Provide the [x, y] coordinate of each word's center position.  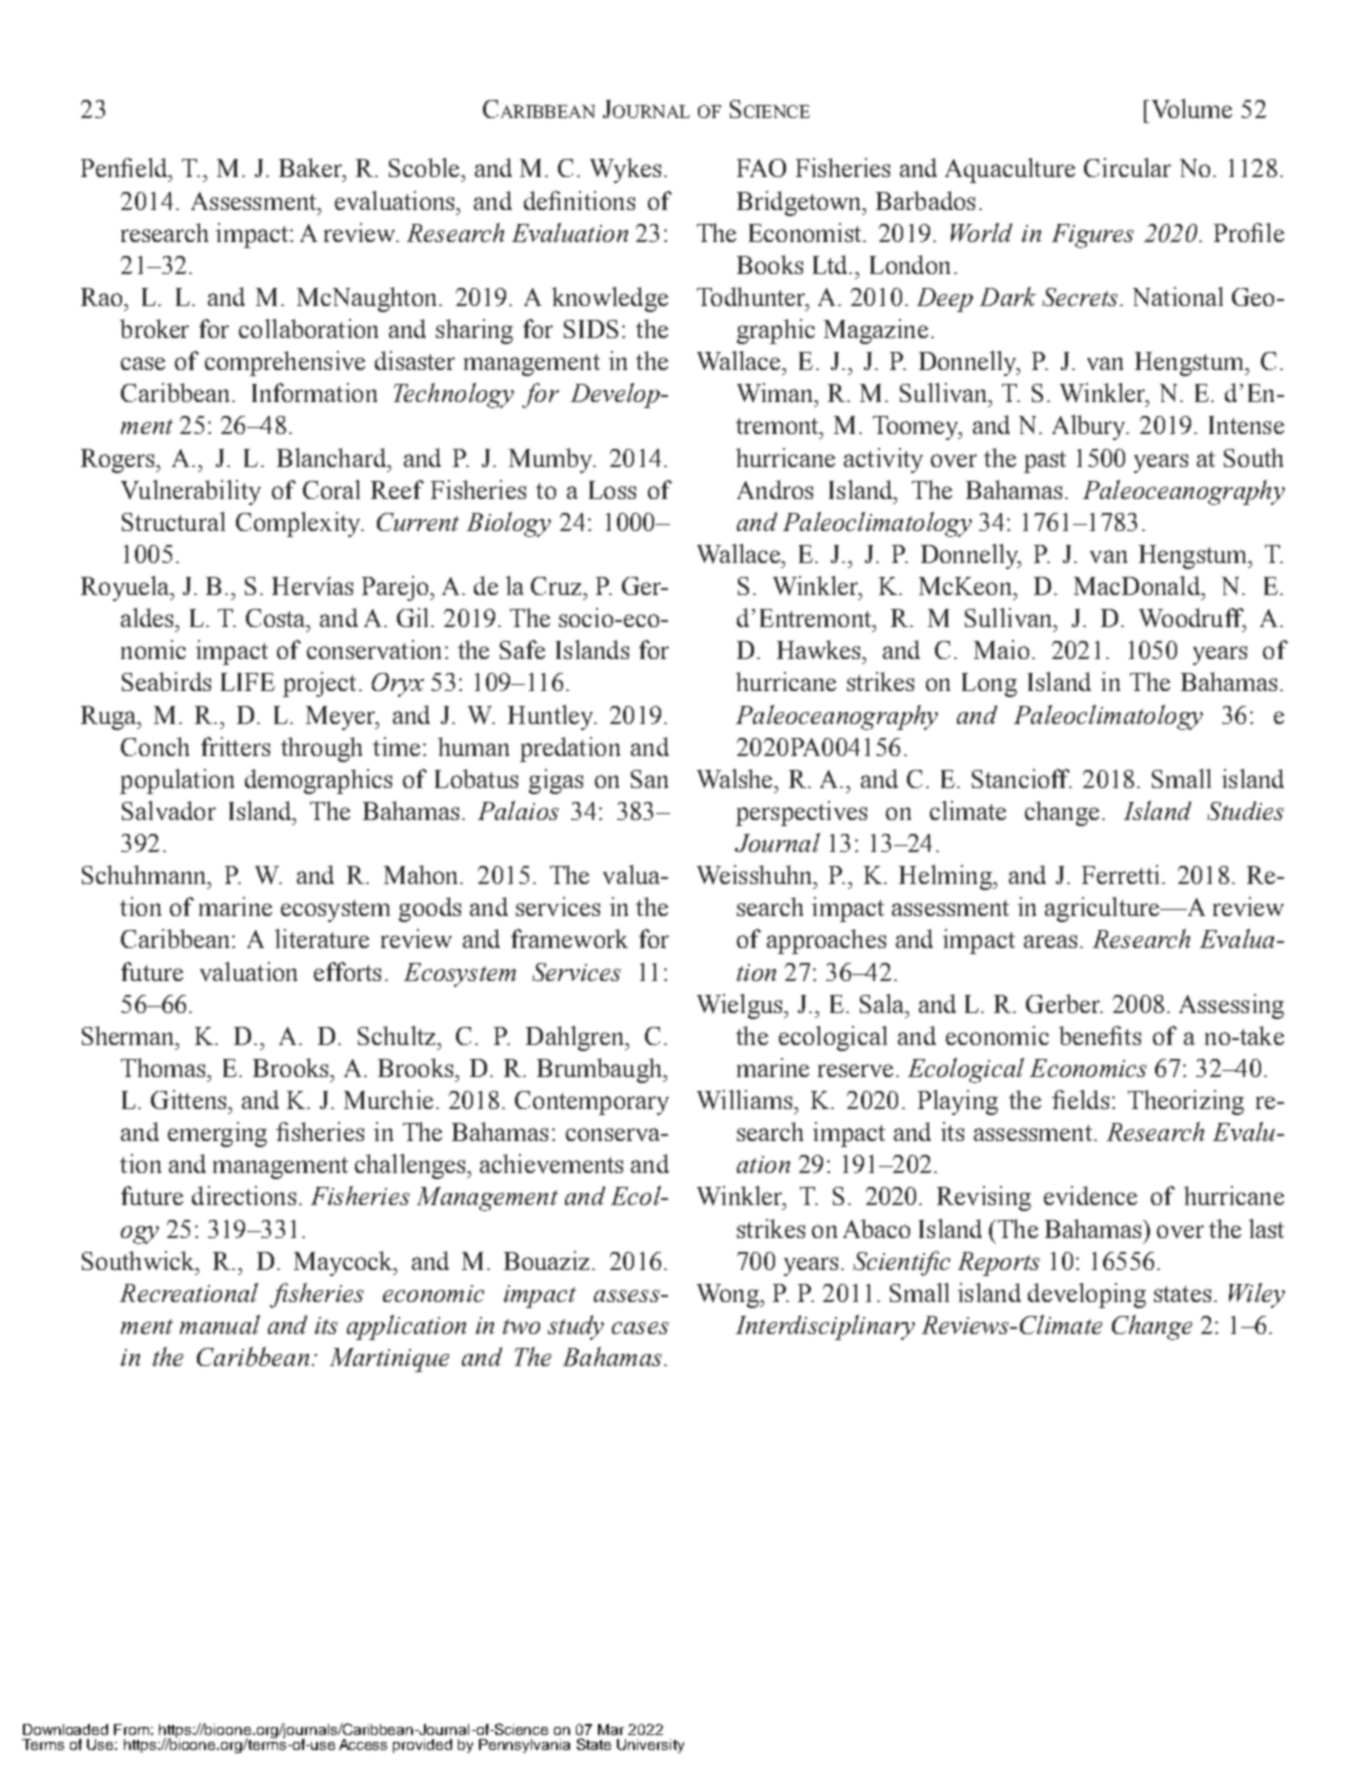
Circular [1127, 167]
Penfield [126, 167]
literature [322, 938]
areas [1050, 941]
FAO [761, 168]
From [131, 1729]
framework [569, 938]
